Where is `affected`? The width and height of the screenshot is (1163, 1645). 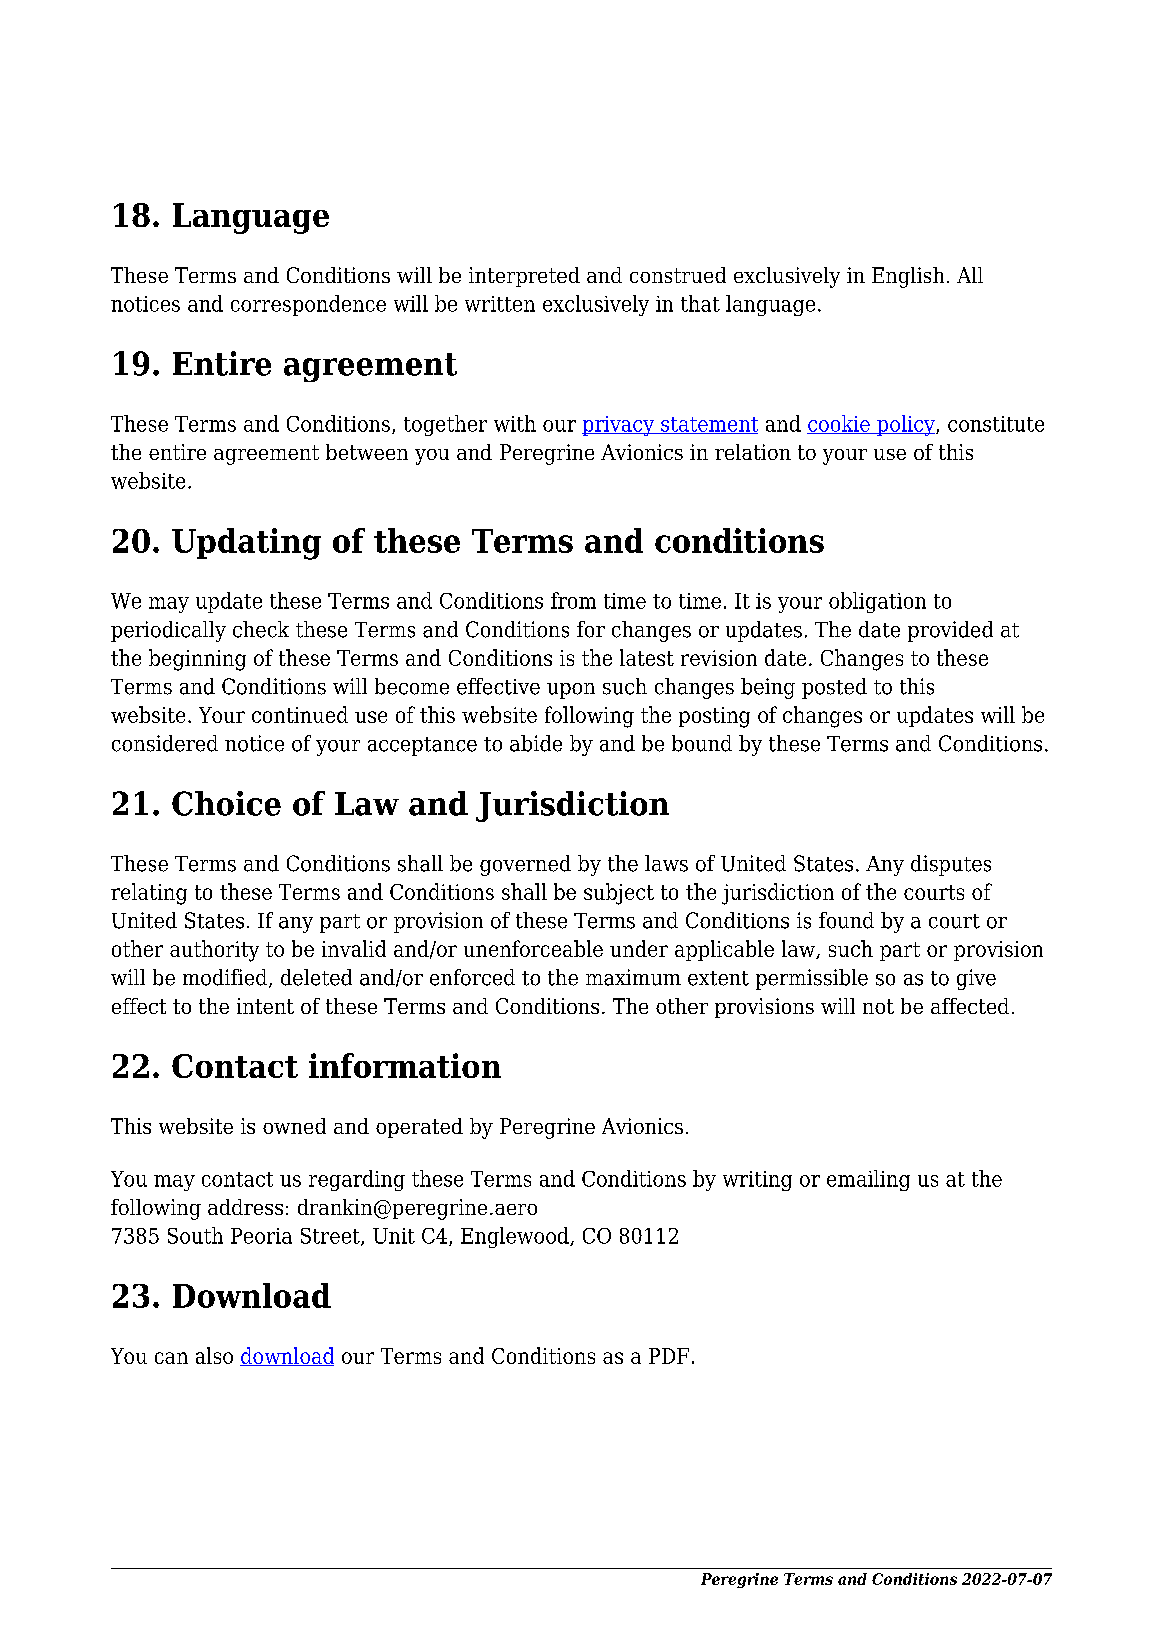
affected is located at coordinates (970, 1006).
